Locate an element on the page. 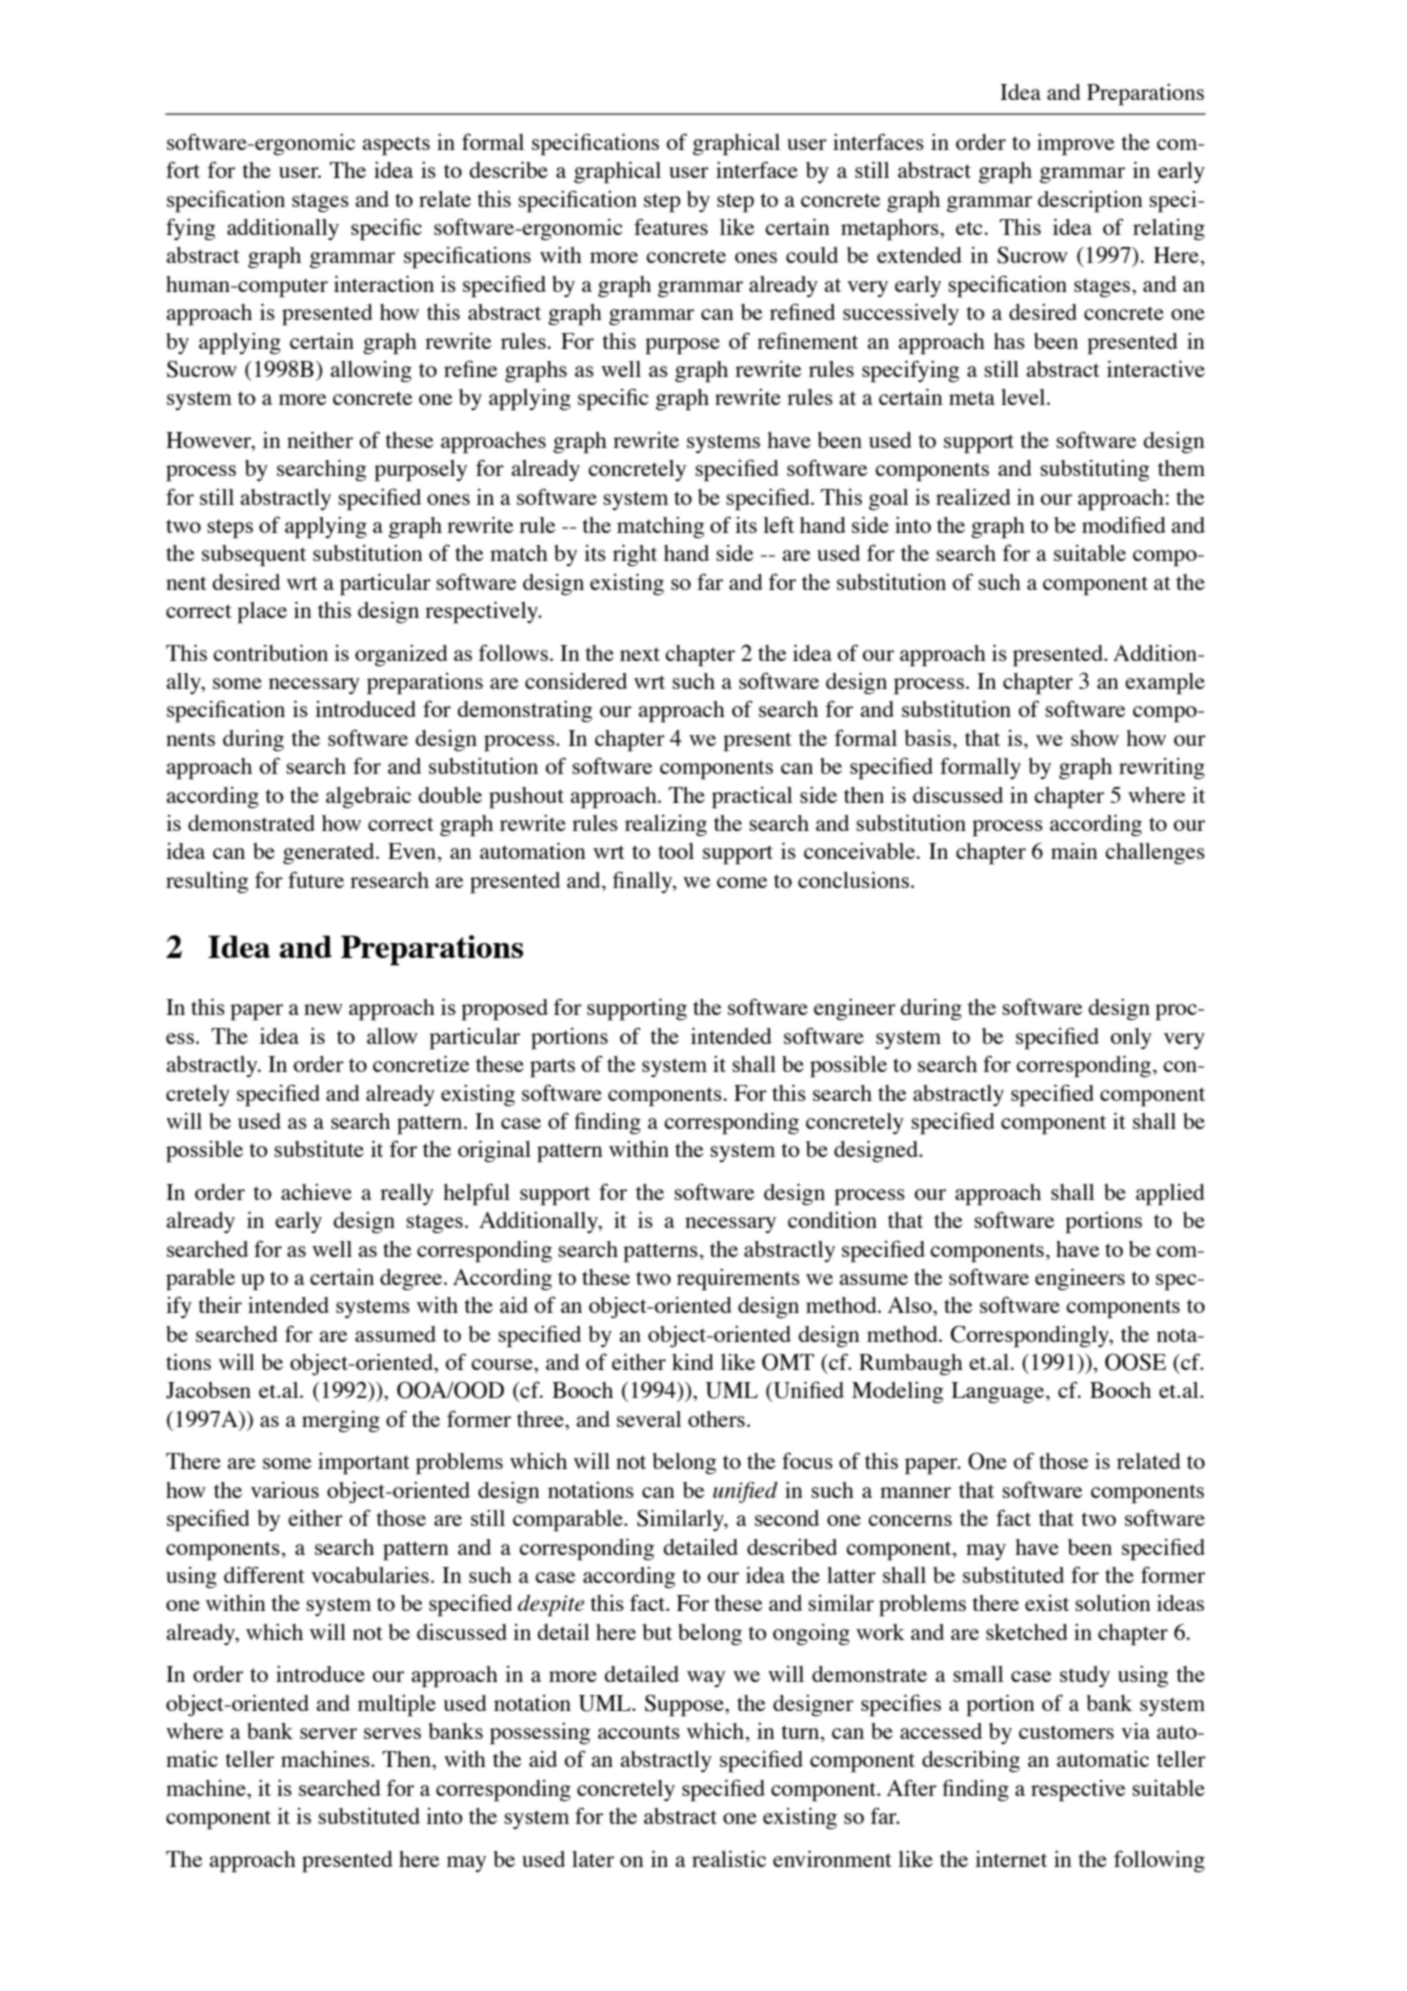 The height and width of the page is (1991, 1407). algebraic is located at coordinates (368, 797).
